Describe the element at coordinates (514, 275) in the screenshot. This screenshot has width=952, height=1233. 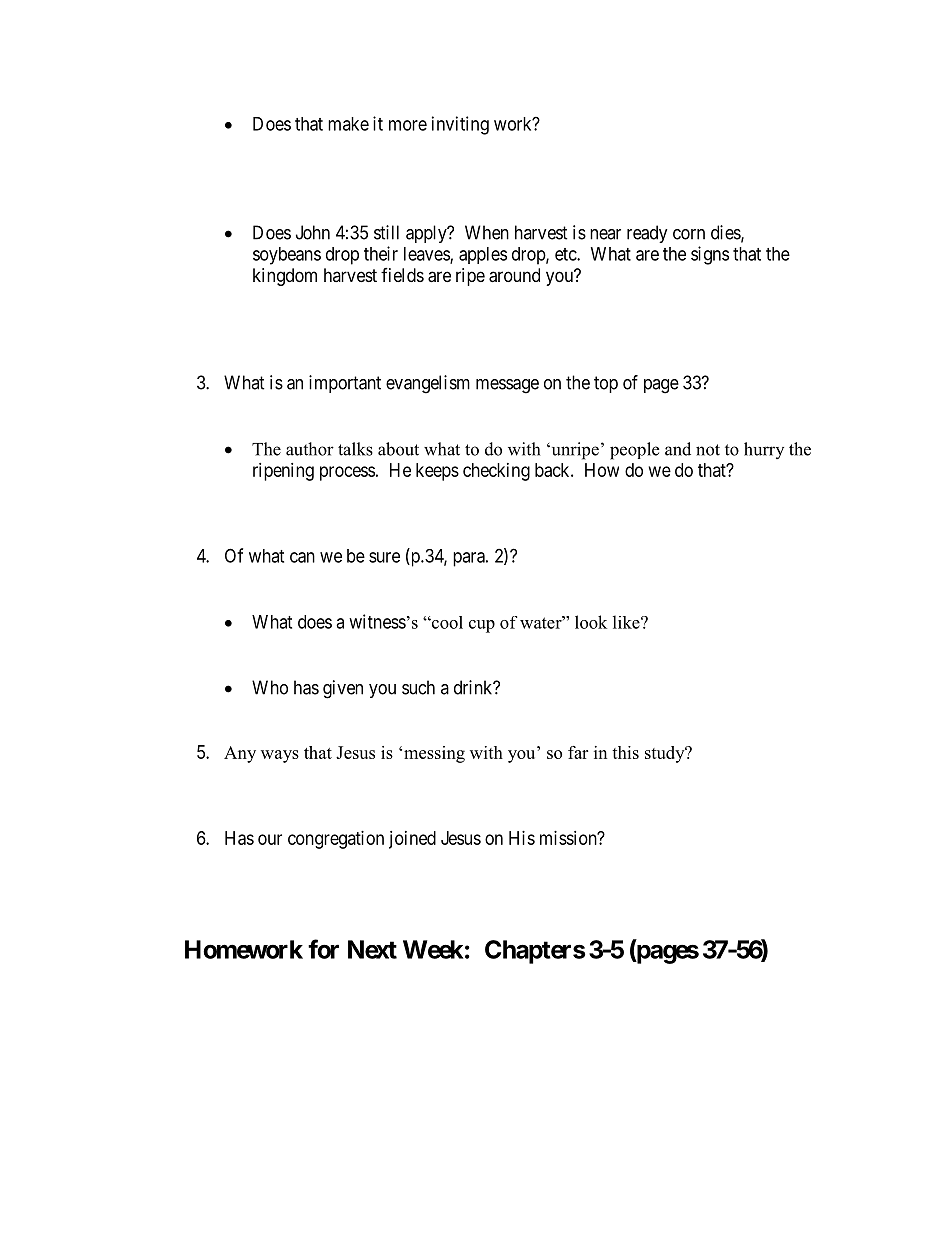
I see `around` at that location.
